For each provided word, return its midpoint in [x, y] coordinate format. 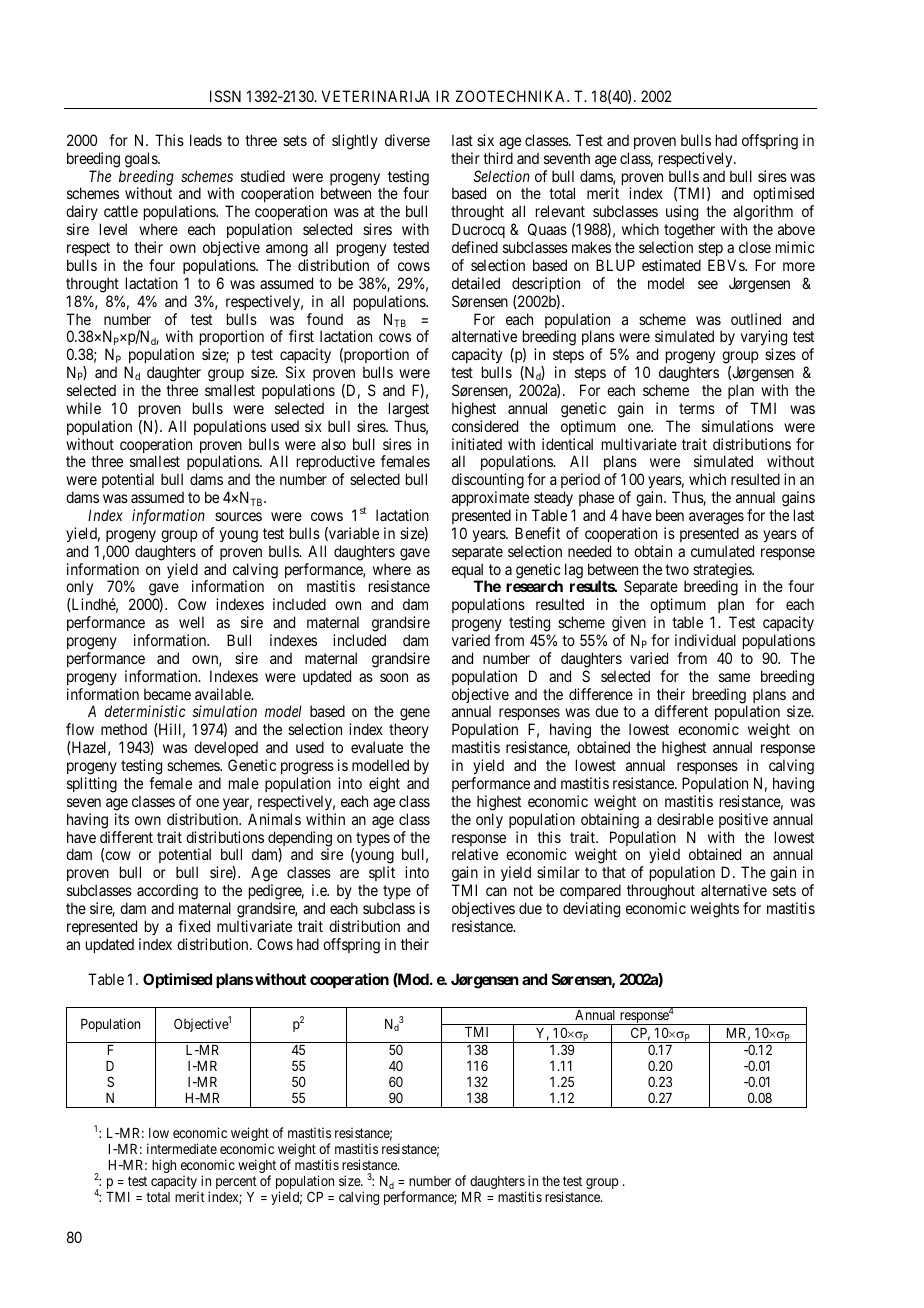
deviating [591, 910]
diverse [407, 140]
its [122, 819]
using [682, 214]
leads [206, 140]
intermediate [182, 1148]
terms [697, 408]
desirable [685, 819]
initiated [477, 444]
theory [409, 732]
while [83, 408]
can [496, 891]
